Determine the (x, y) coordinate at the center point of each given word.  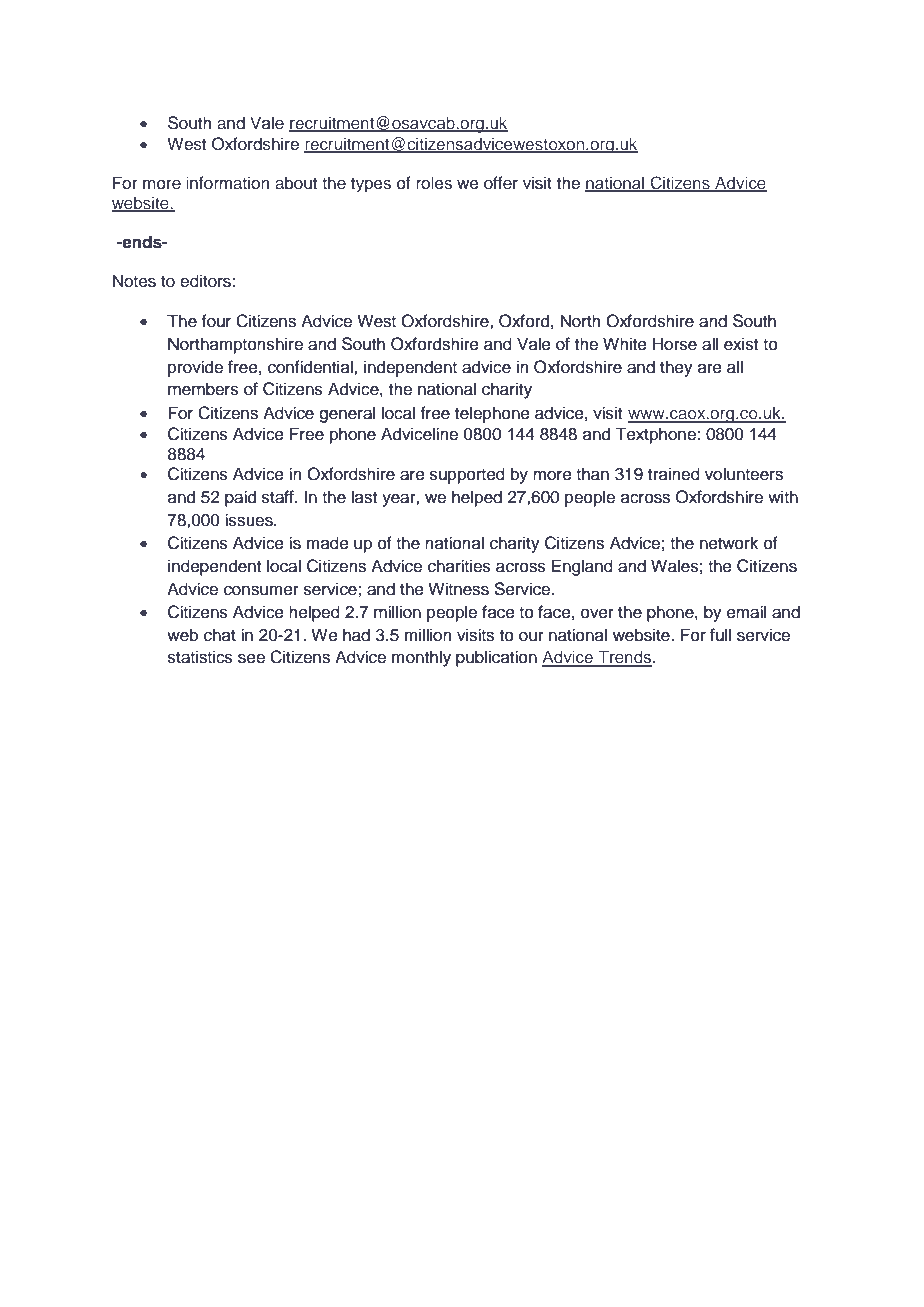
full (720, 635)
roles (434, 183)
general (347, 414)
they (676, 368)
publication (496, 658)
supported (467, 475)
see (251, 658)
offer (501, 183)
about (296, 183)
